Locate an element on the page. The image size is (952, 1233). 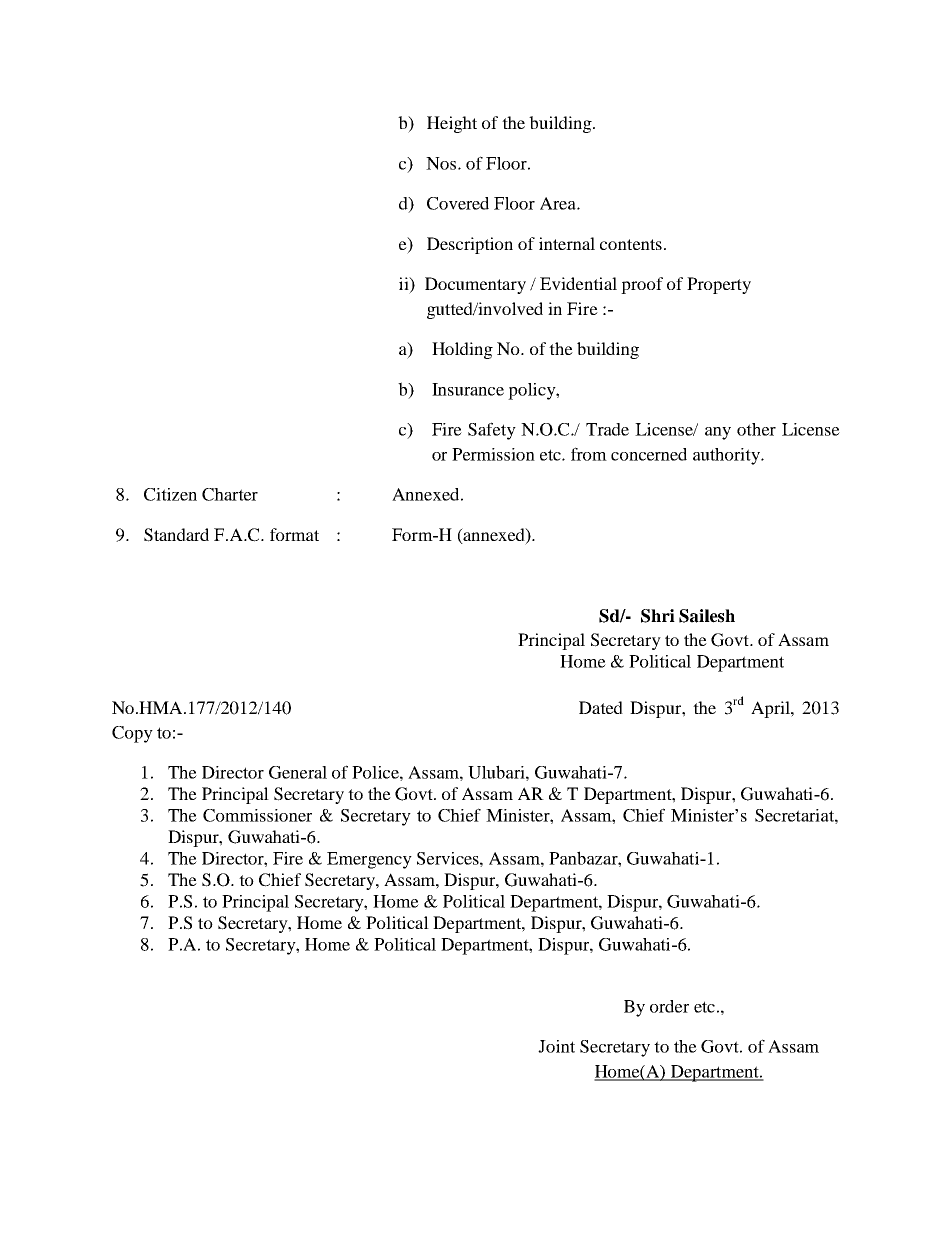
Permission is located at coordinates (493, 454).
